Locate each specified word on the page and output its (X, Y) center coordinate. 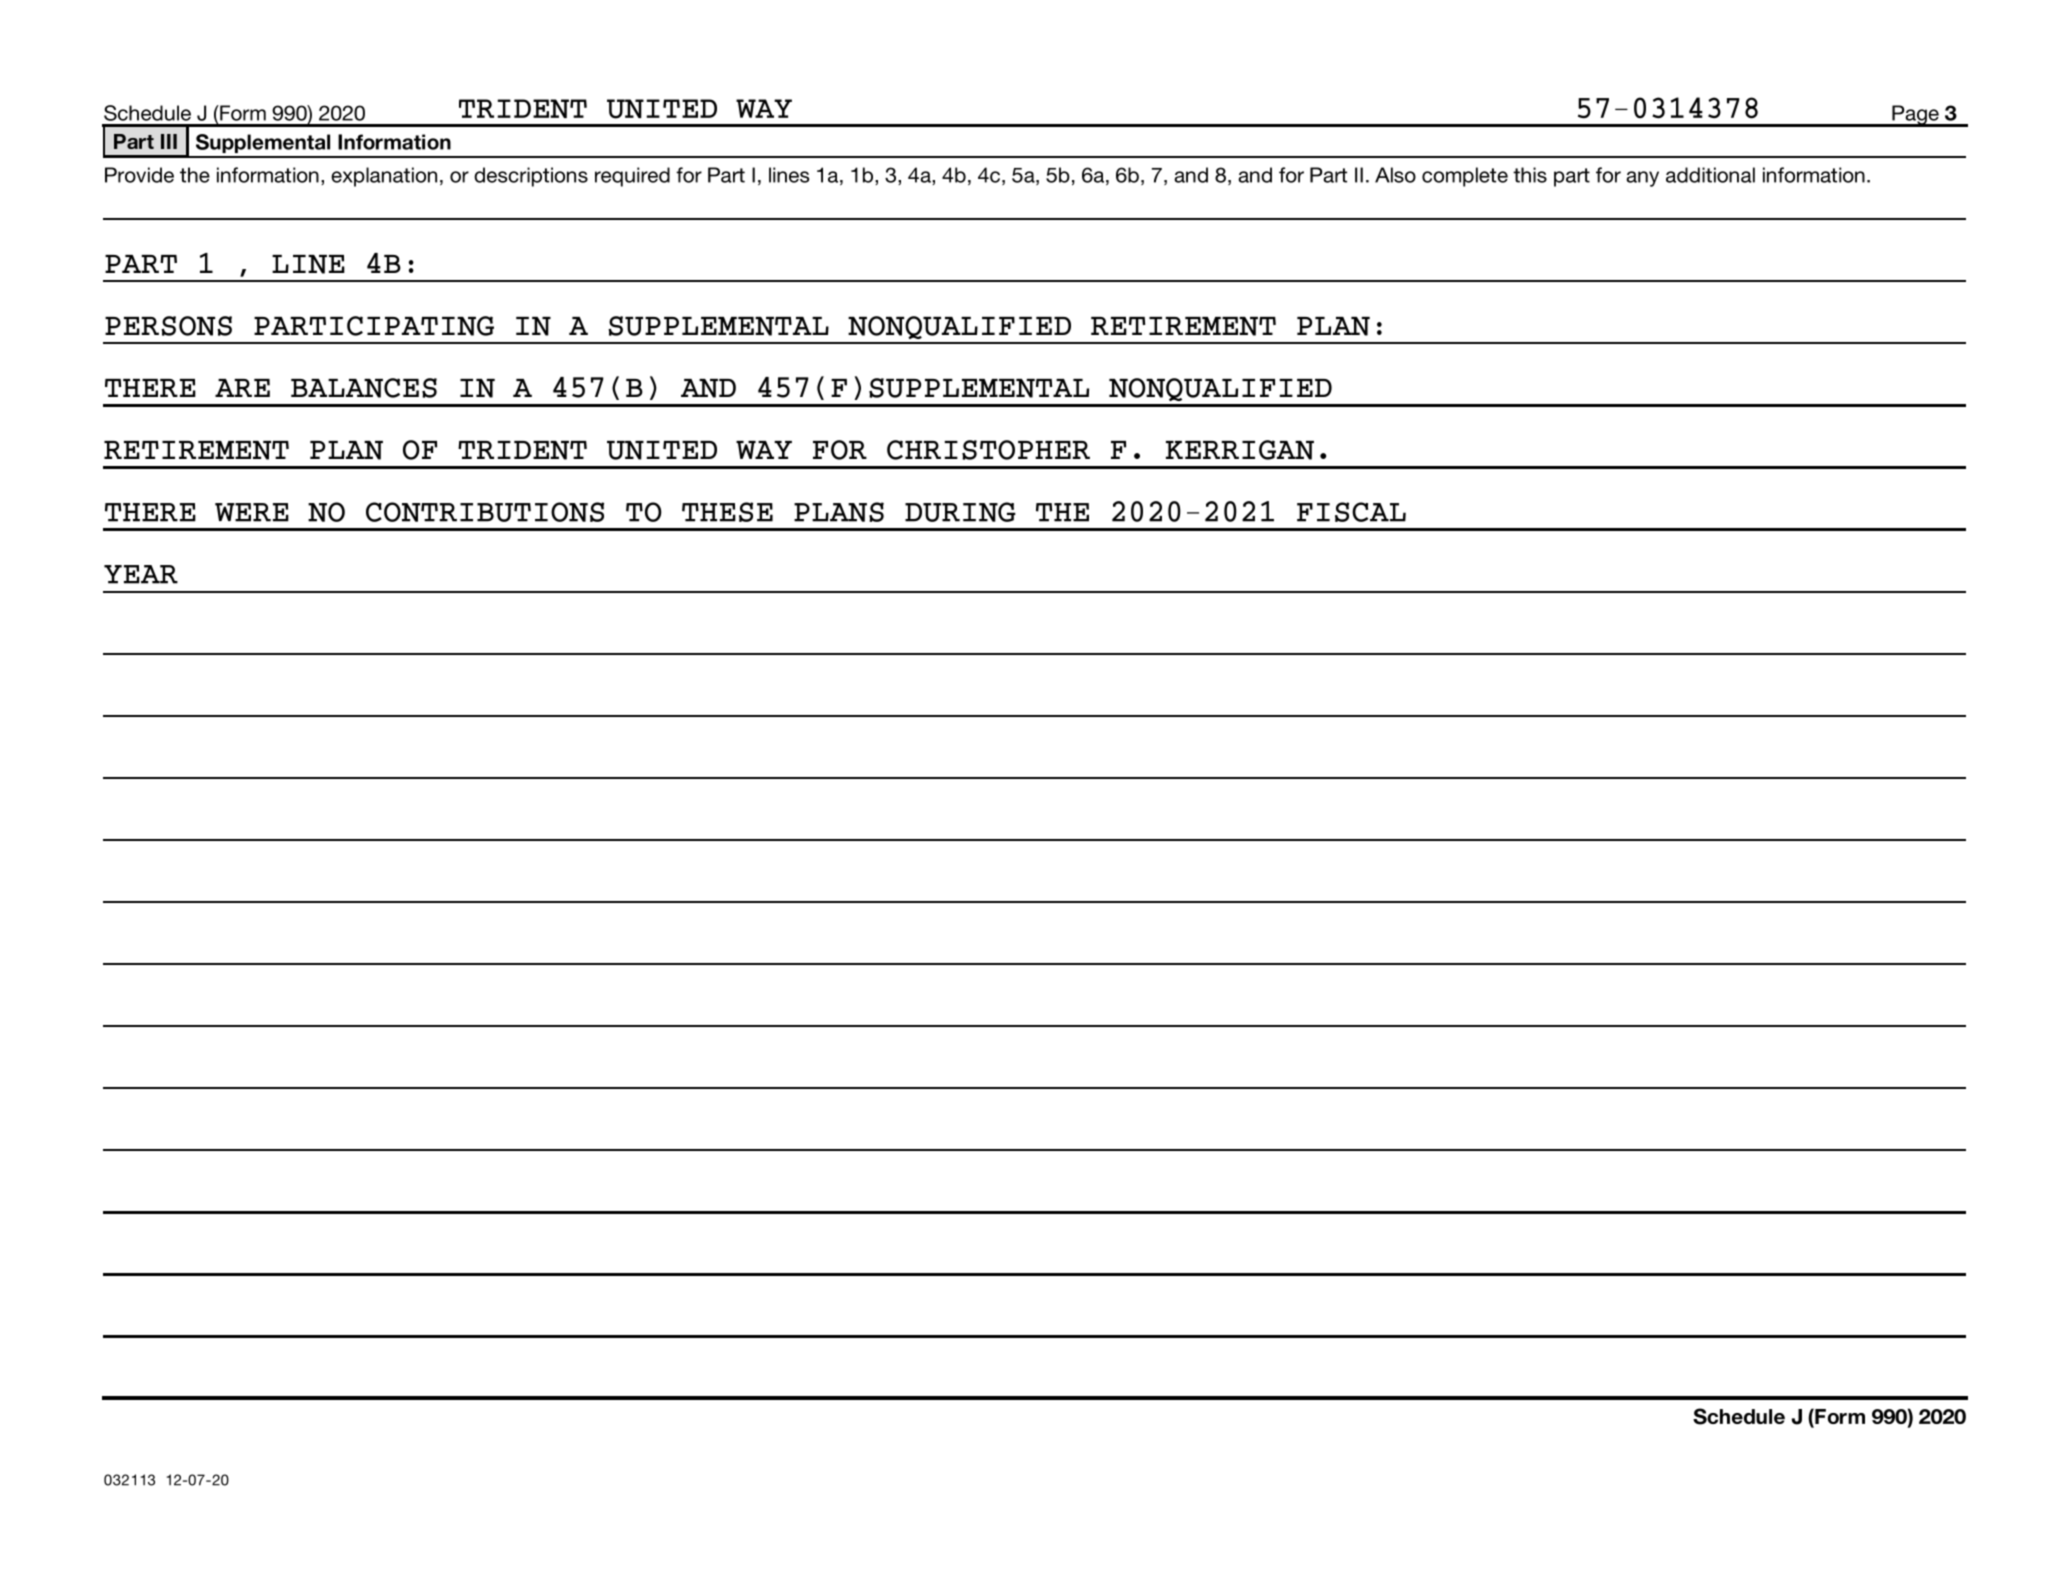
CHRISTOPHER (988, 450)
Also (1395, 175)
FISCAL (1351, 512)
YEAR (141, 574)
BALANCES (364, 388)
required (632, 177)
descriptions (531, 177)
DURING (960, 512)
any (1642, 179)
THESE (727, 512)
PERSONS (168, 326)
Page (1915, 116)
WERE (252, 512)
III (169, 141)
